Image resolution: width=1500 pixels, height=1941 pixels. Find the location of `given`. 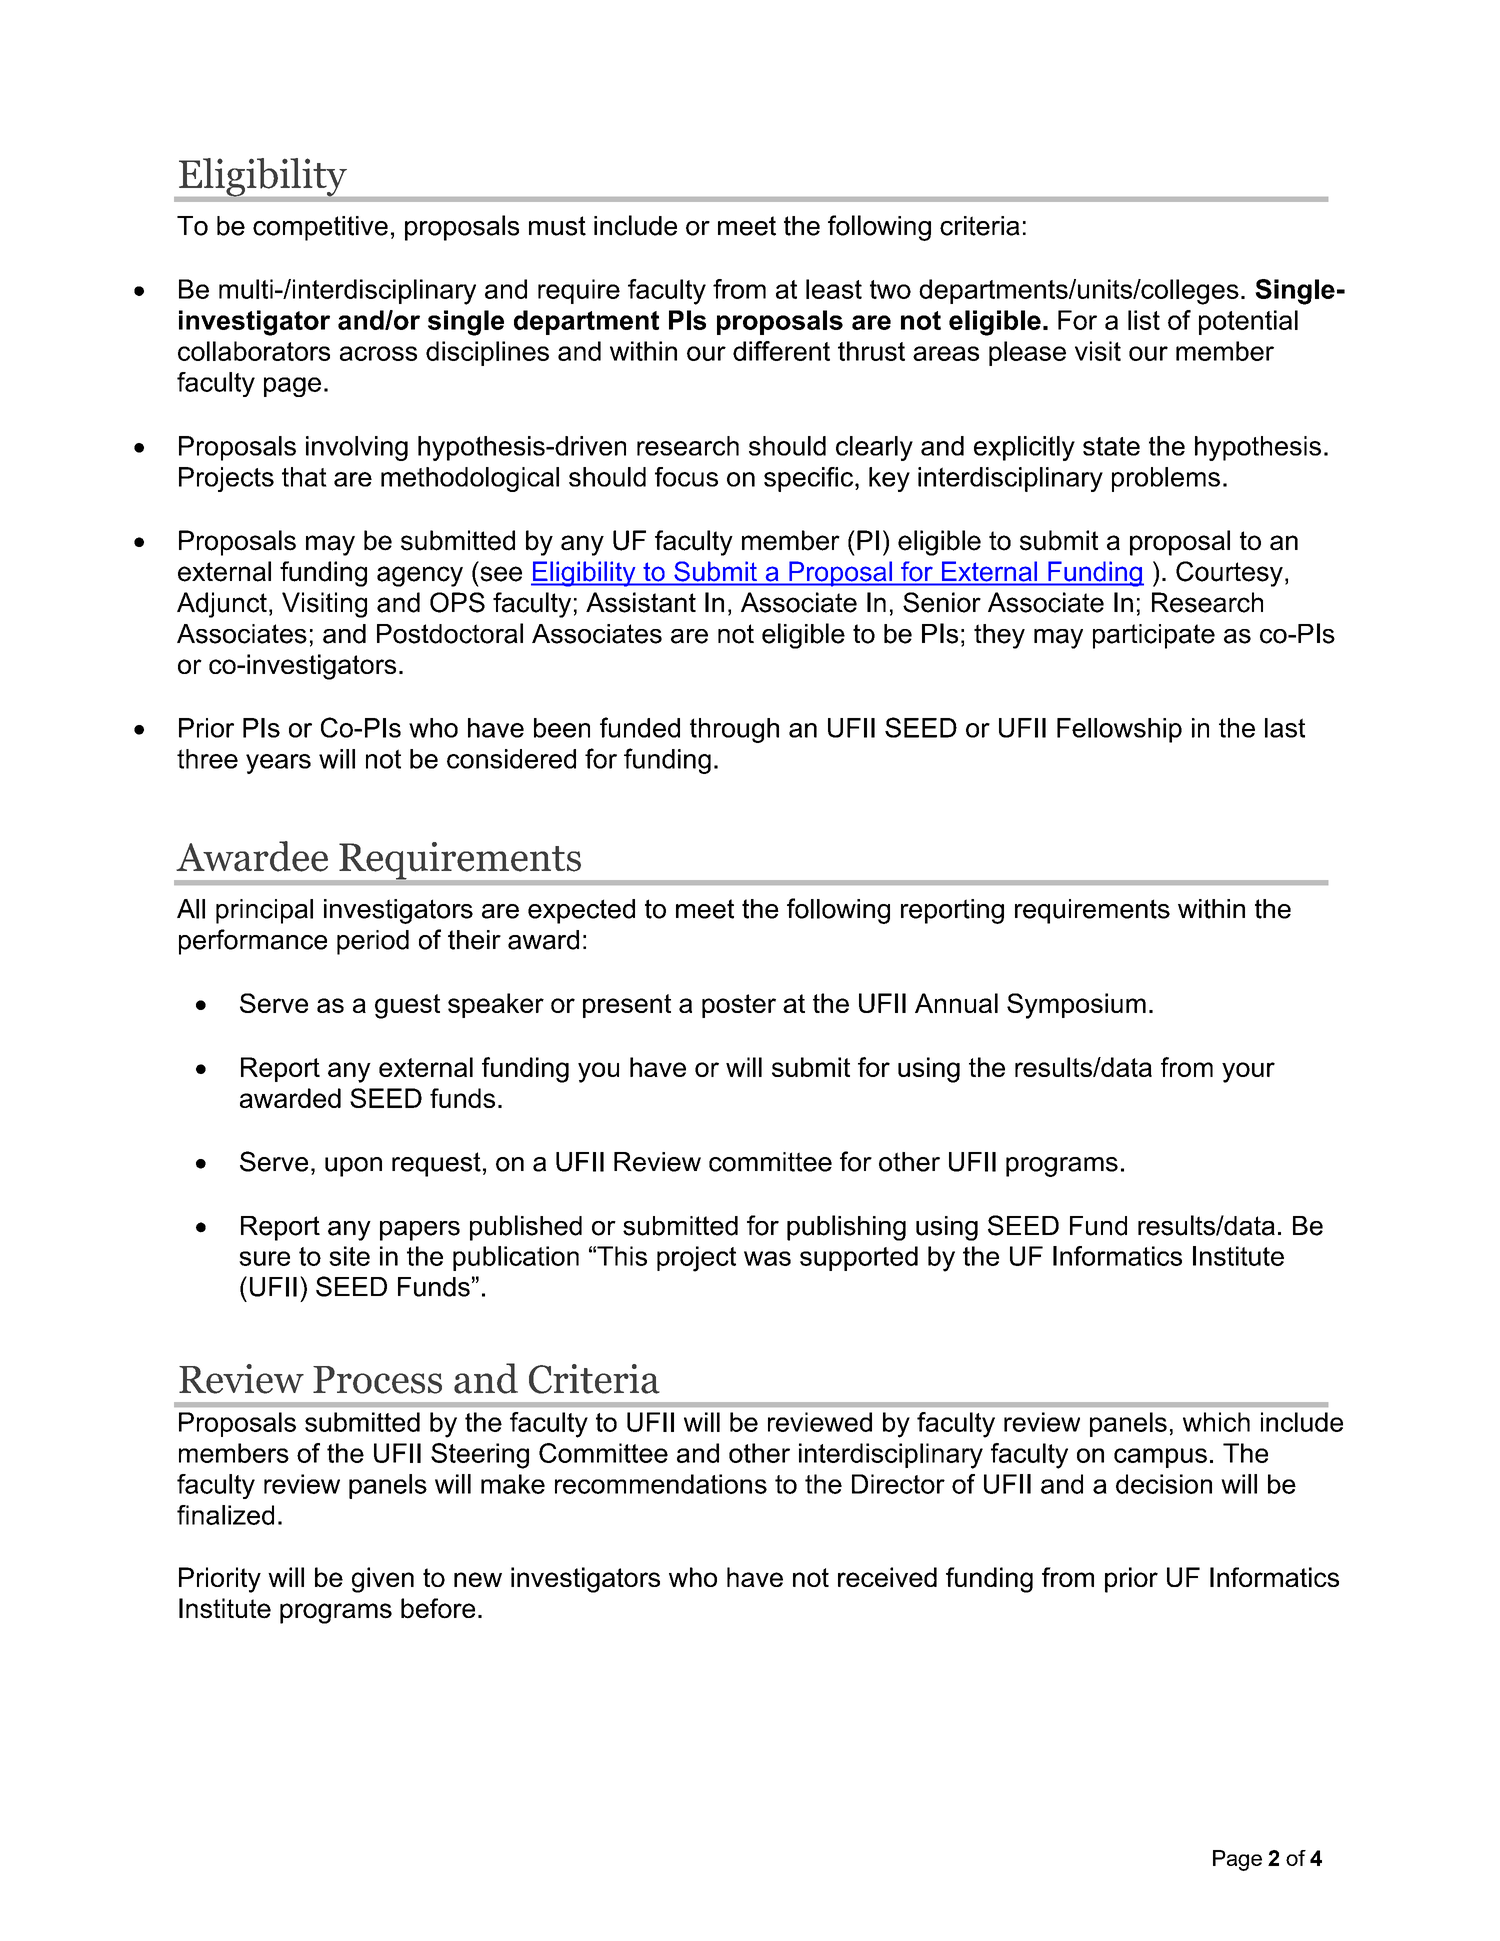

given is located at coordinates (383, 1580).
